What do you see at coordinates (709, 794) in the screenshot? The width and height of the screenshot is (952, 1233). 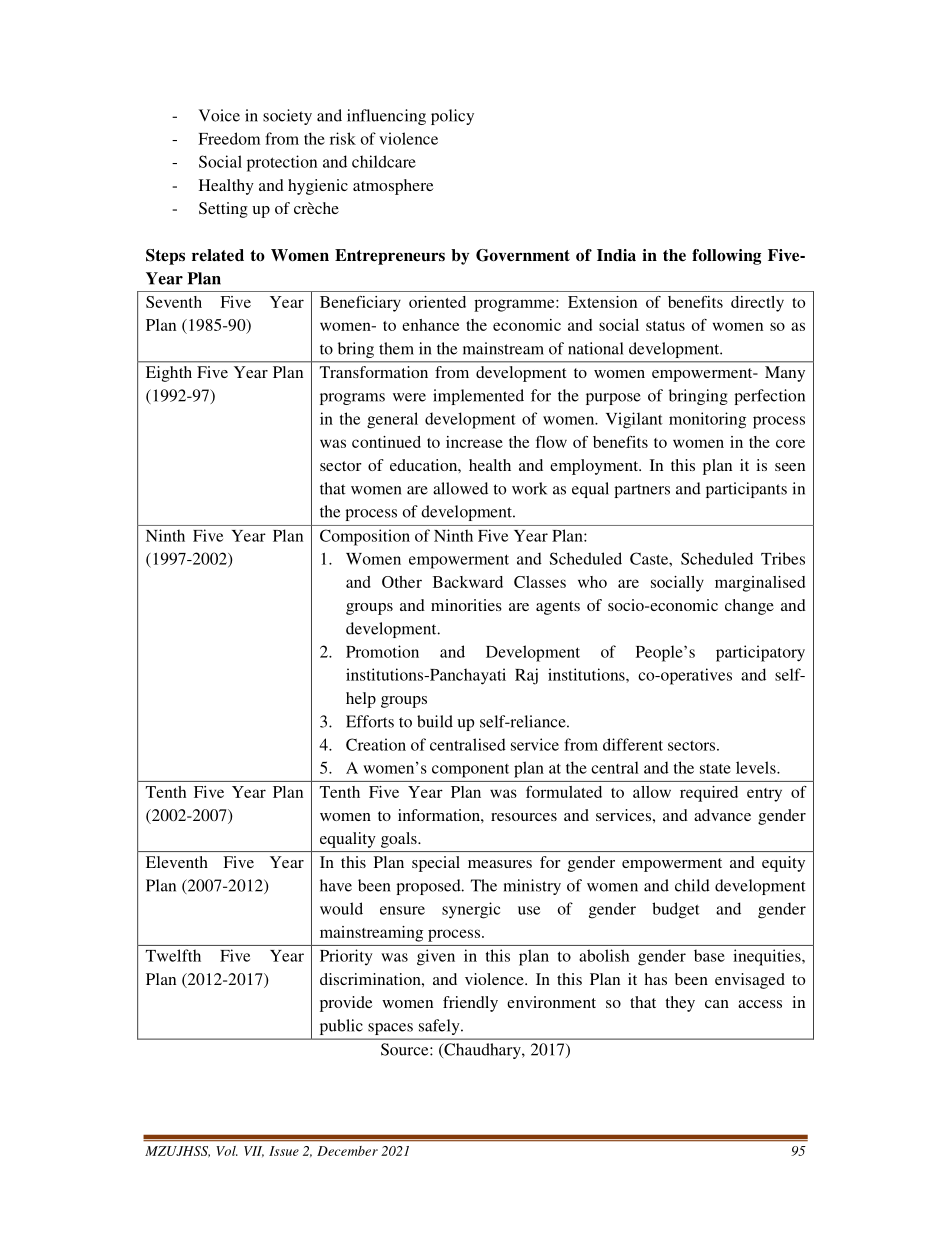 I see `required` at bounding box center [709, 794].
